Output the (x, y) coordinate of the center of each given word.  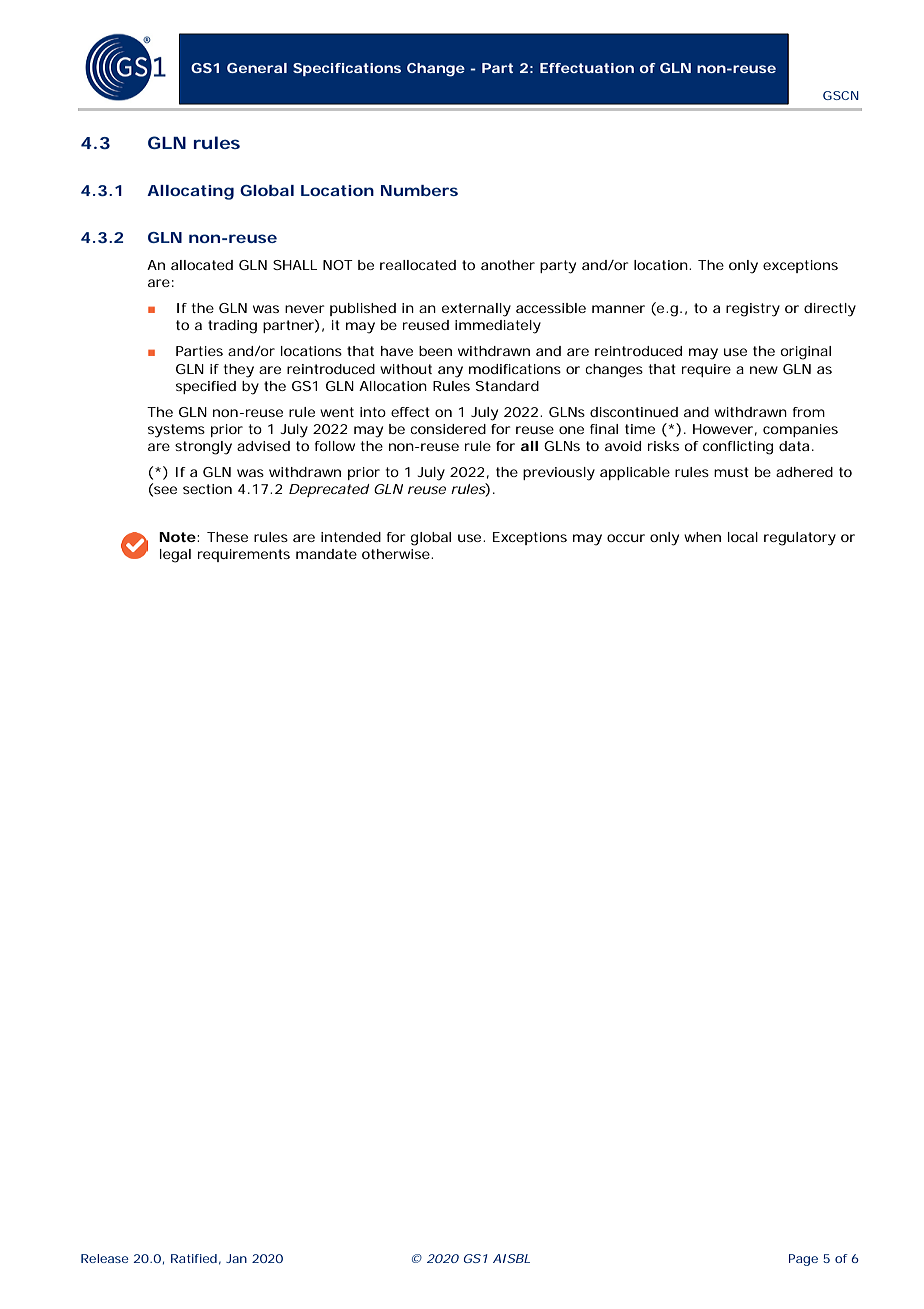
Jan (236, 1258)
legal (175, 556)
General (257, 68)
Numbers (419, 190)
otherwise (397, 554)
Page (803, 1260)
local (743, 537)
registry (753, 310)
